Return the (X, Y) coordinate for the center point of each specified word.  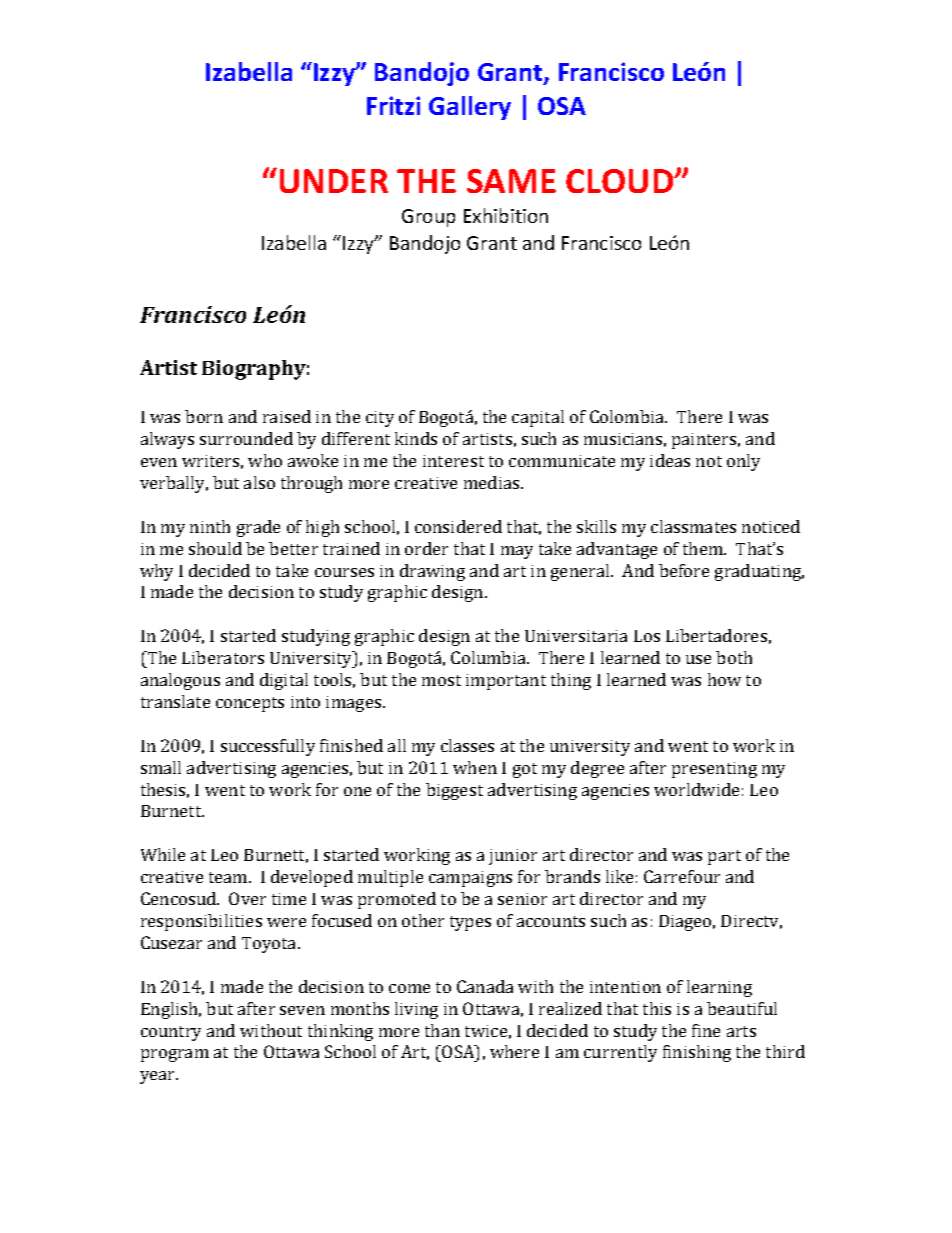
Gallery (470, 108)
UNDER (334, 181)
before (684, 570)
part (724, 857)
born (204, 416)
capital (538, 418)
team (229, 877)
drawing (432, 572)
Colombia (628, 416)
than (442, 1030)
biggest (454, 791)
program (175, 1055)
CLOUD (621, 181)
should (215, 548)
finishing (697, 1053)
